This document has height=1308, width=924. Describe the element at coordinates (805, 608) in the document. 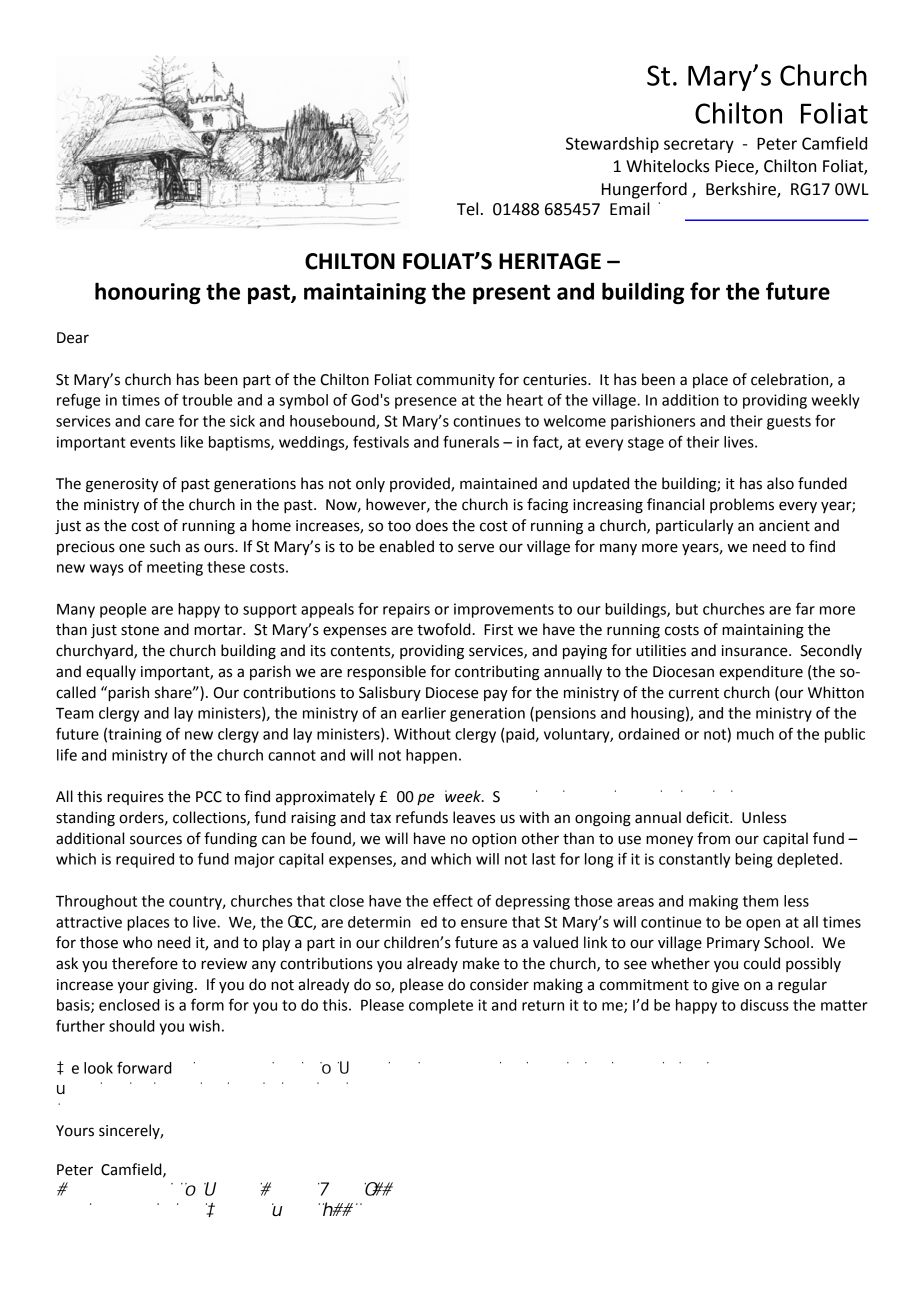

I see `far` at that location.
